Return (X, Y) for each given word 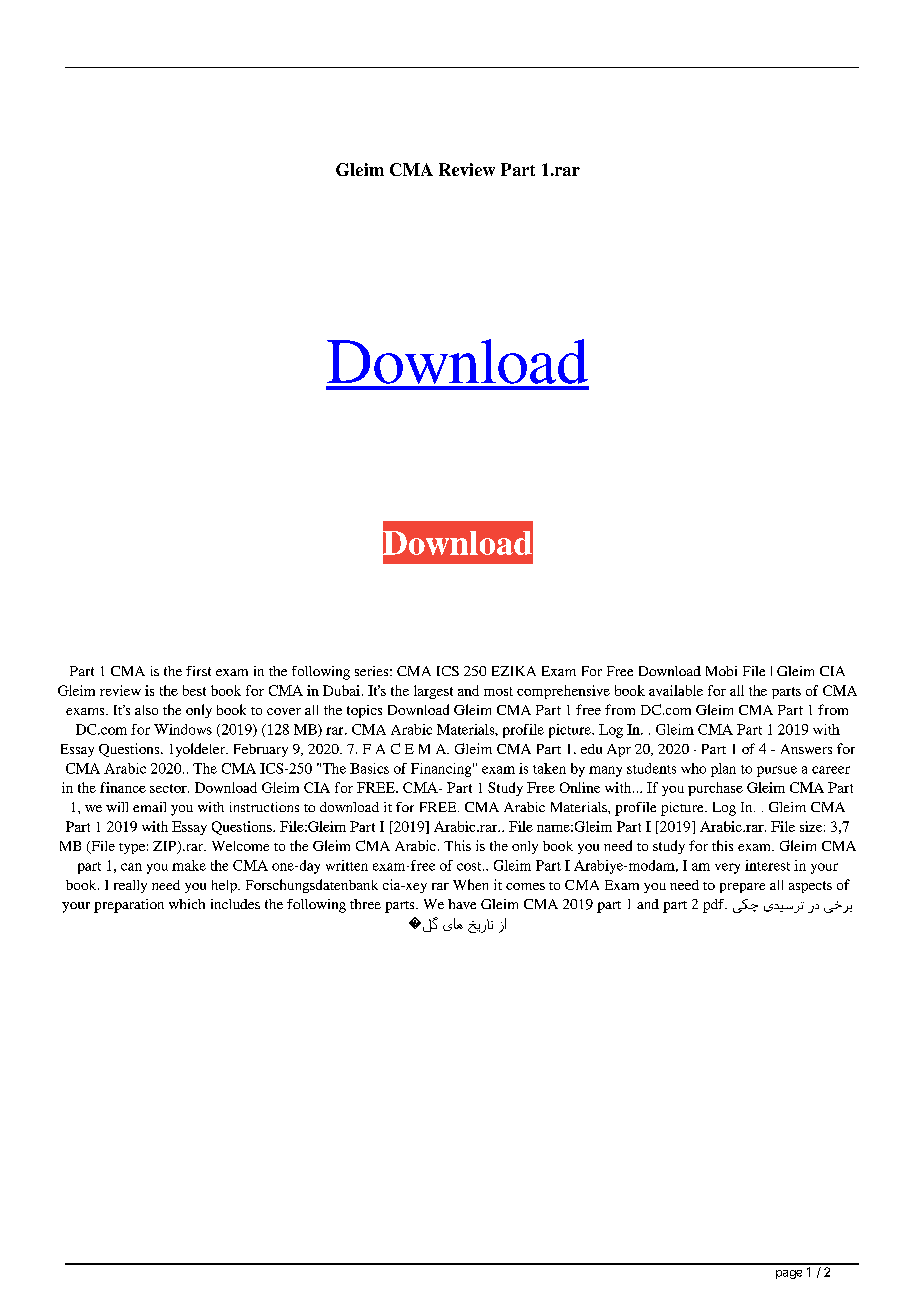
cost (470, 866)
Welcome (240, 846)
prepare (742, 888)
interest (767, 865)
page (789, 1274)
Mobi (721, 671)
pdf (715, 906)
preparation (129, 906)
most (498, 691)
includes (235, 904)
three (365, 904)
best (194, 690)
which (187, 904)
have (462, 904)
